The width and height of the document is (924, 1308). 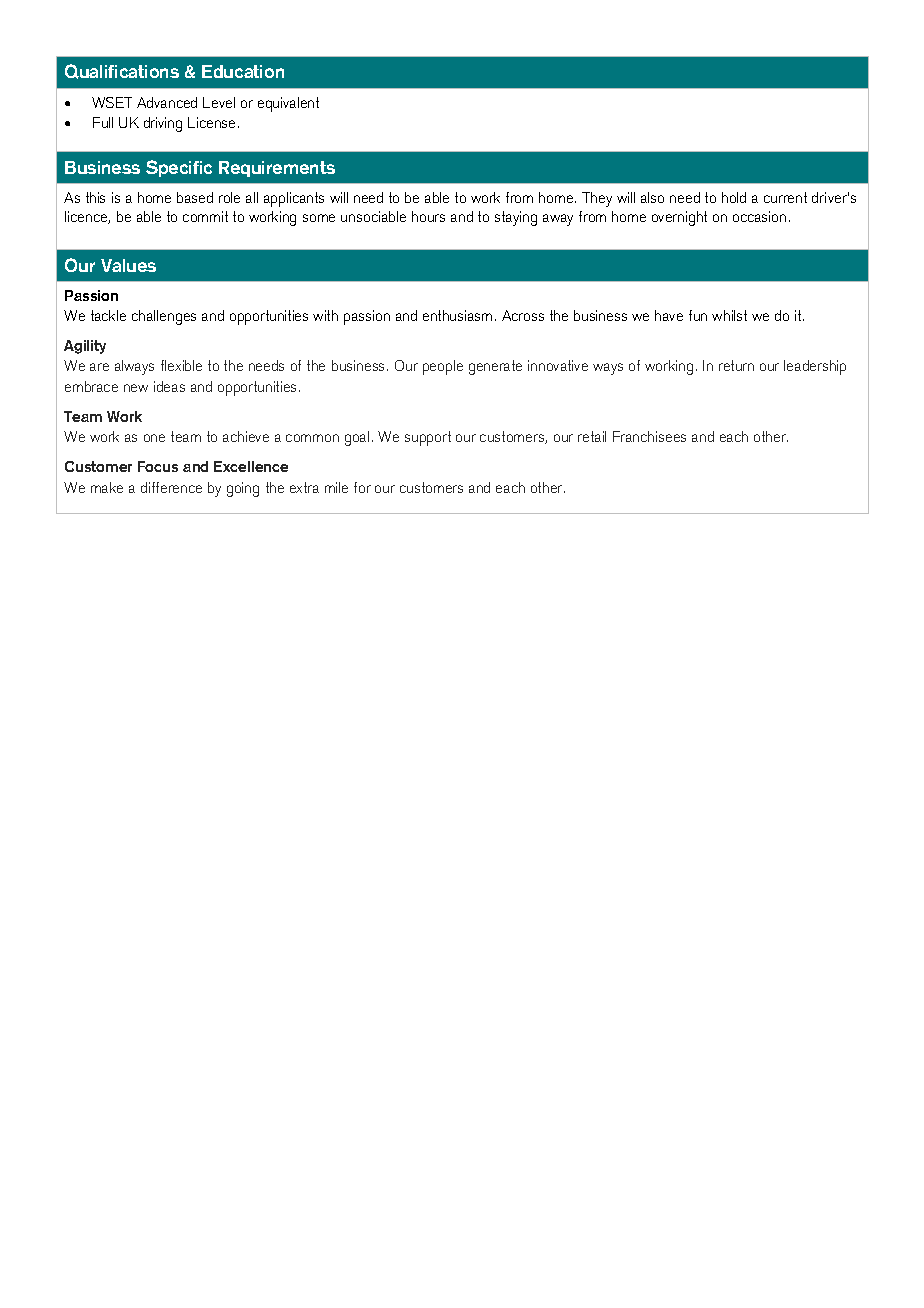 What do you see at coordinates (457, 315) in the document?
I see `enthusiasm` at bounding box center [457, 315].
